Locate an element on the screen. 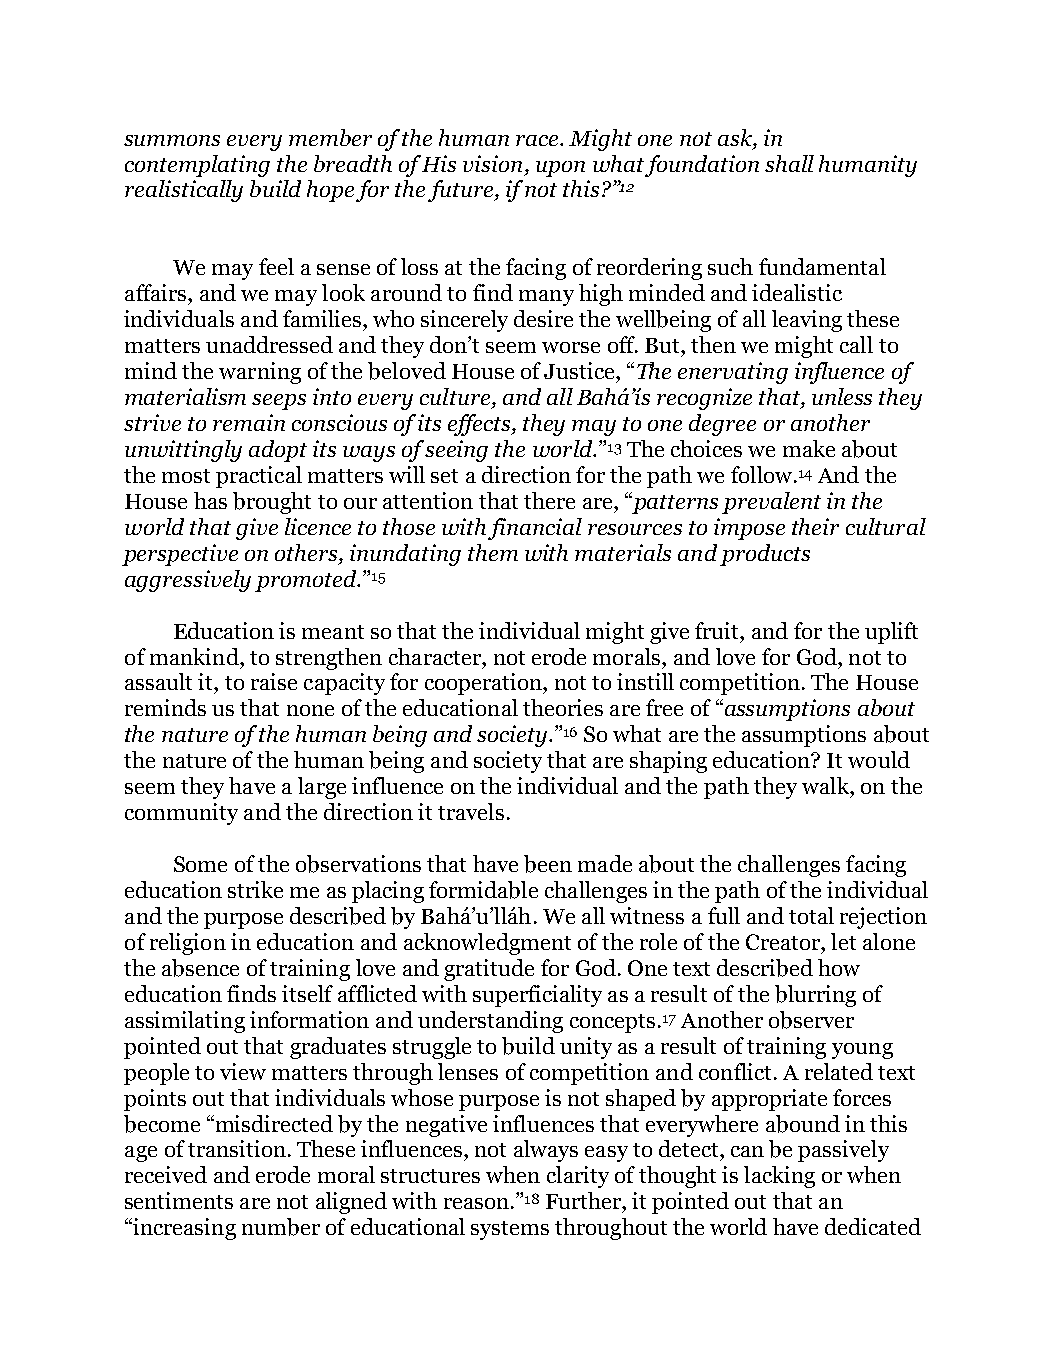  sentiments is located at coordinates (179, 1200).
